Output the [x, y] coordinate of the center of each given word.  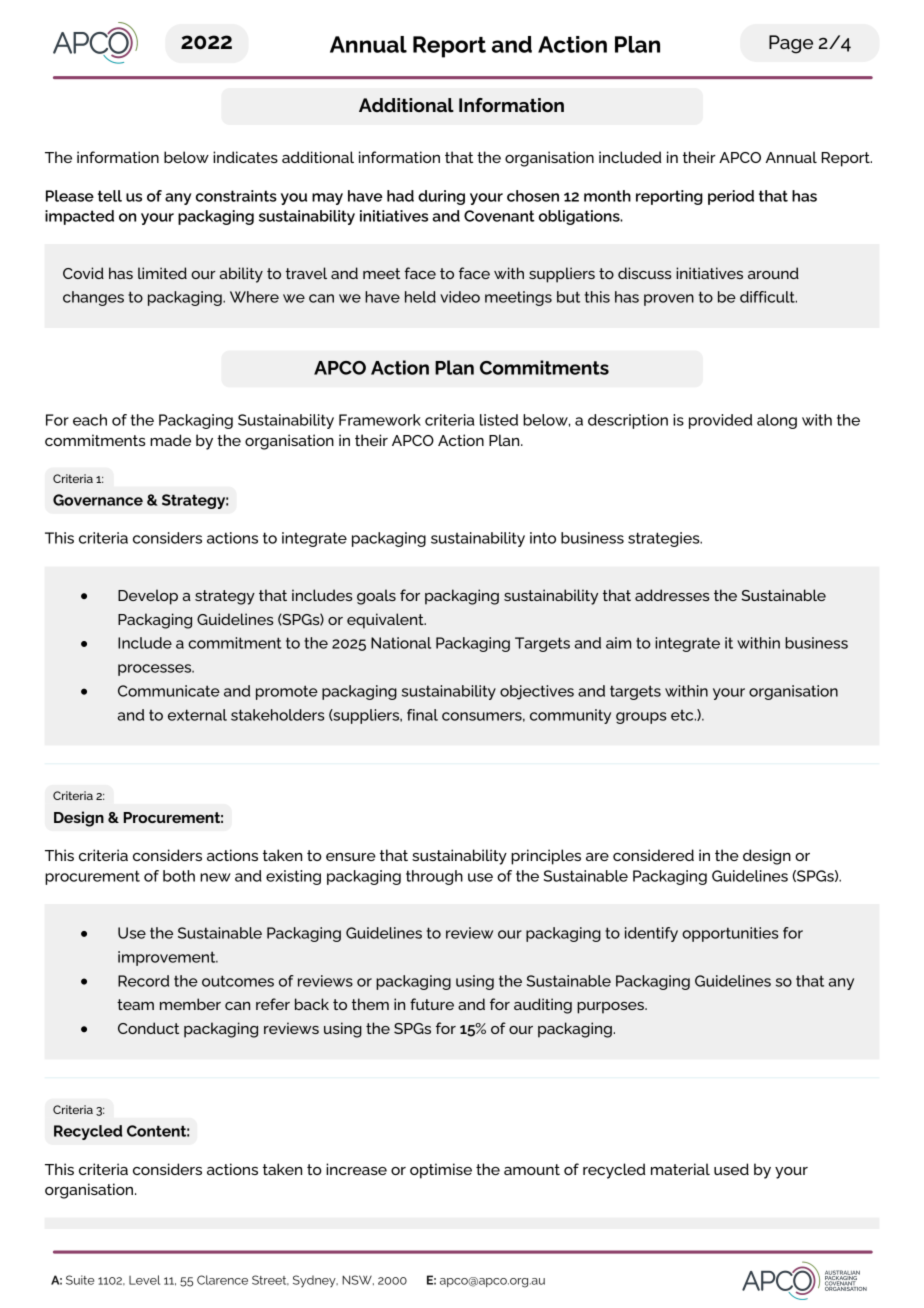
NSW [358, 1280]
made [170, 440]
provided [720, 421]
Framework [380, 420]
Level [144, 1280]
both [179, 876]
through [434, 877]
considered [653, 855]
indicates [245, 157]
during [441, 197]
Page [791, 44]
